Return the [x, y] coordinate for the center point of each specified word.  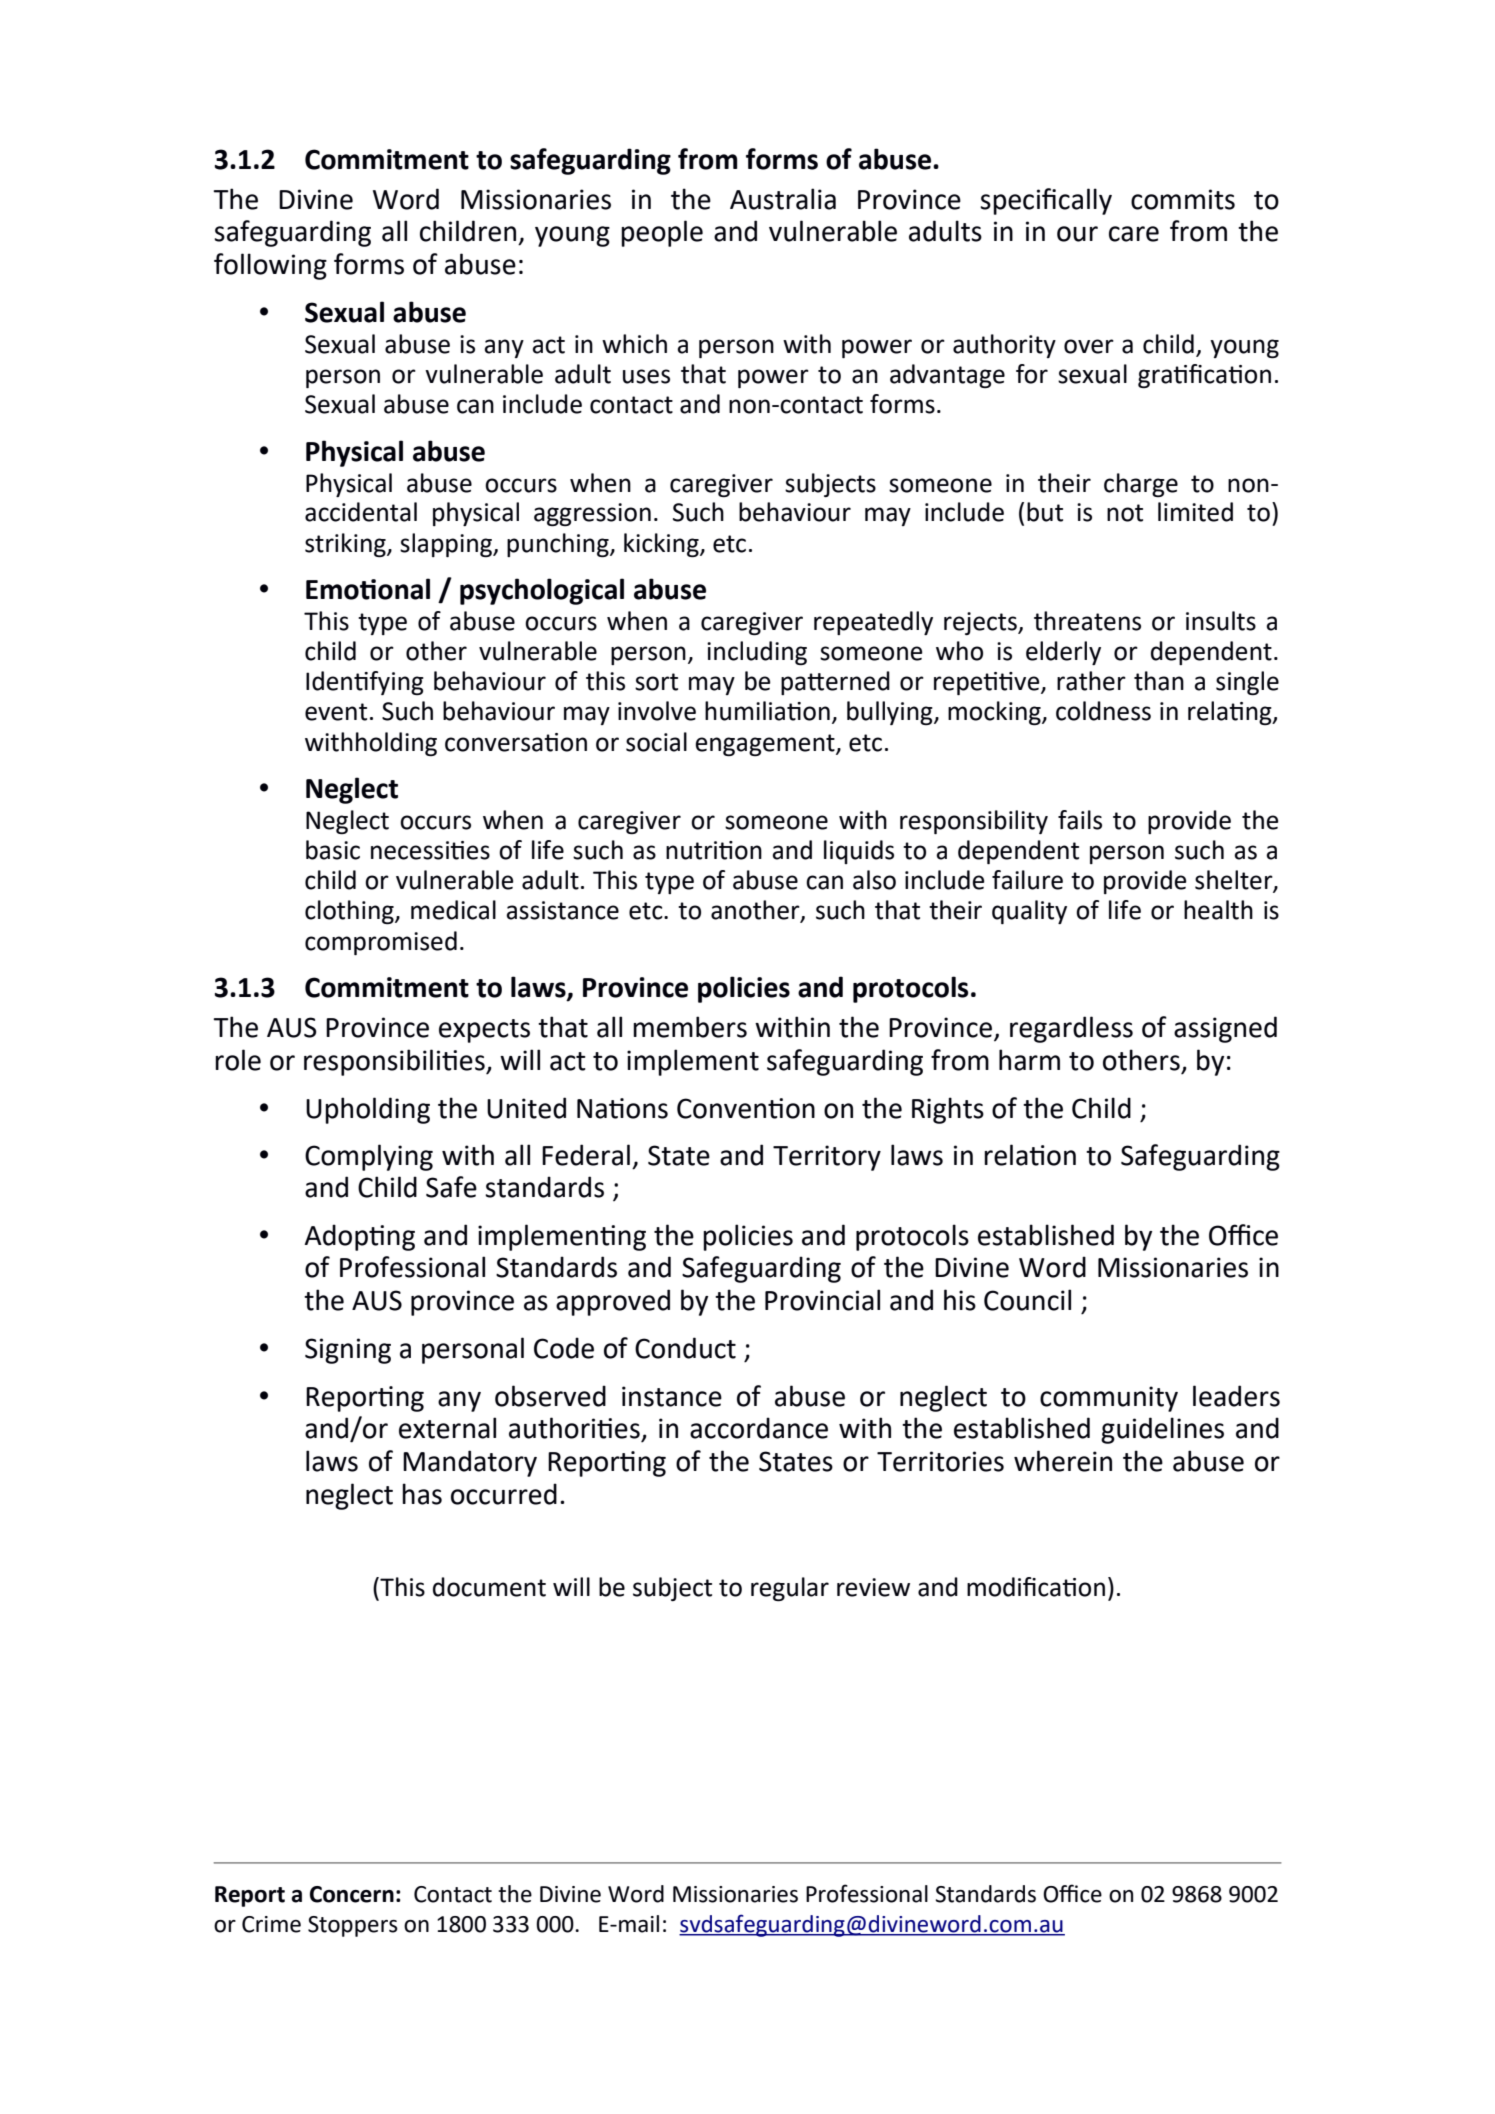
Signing [348, 1351]
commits [1183, 199]
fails [1080, 820]
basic [333, 850]
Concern [352, 1894]
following [270, 266]
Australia [783, 199]
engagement [766, 745]
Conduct [685, 1348]
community [1109, 1399]
